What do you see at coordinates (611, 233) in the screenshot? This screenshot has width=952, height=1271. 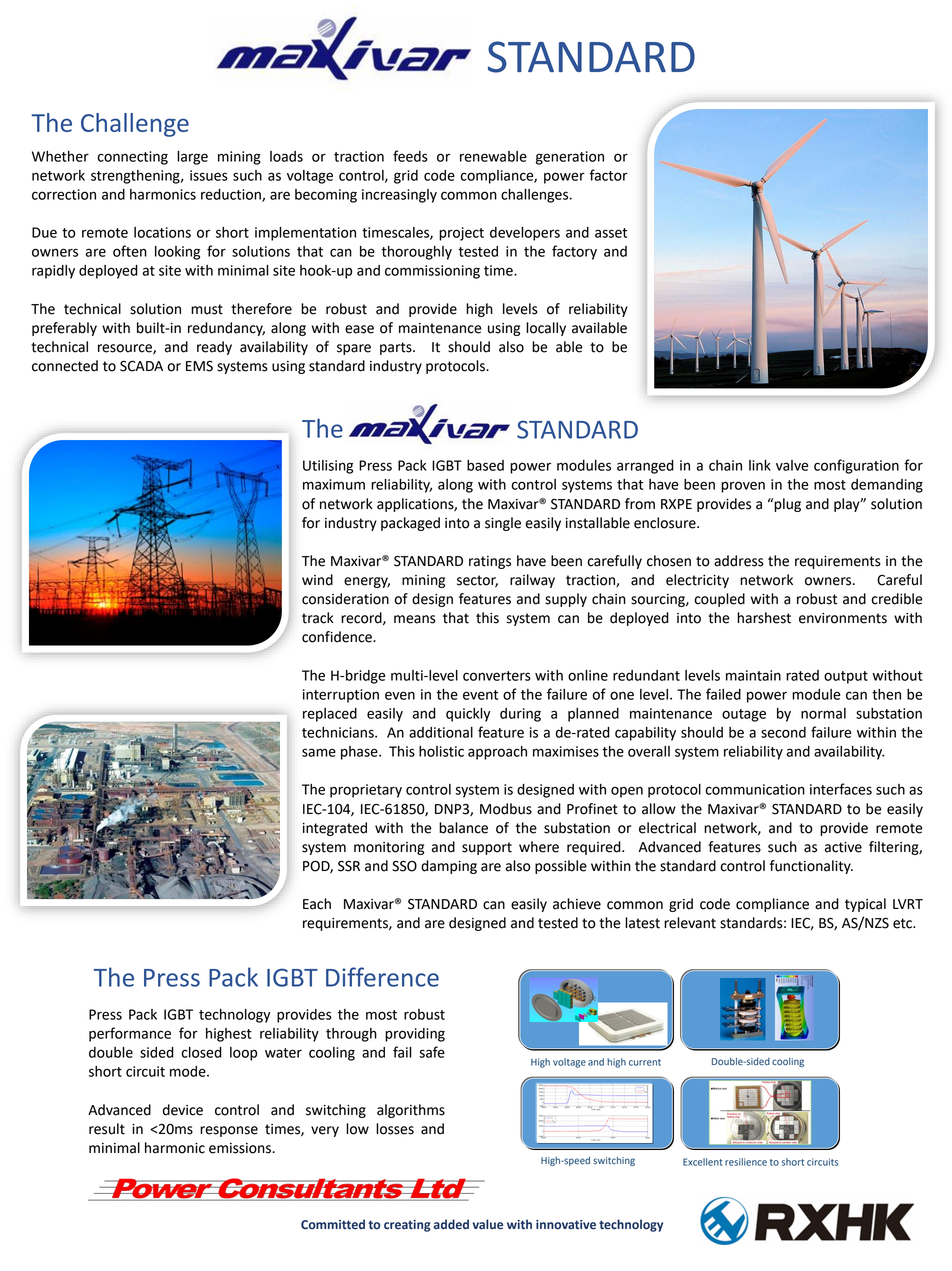 I see `asset` at bounding box center [611, 233].
